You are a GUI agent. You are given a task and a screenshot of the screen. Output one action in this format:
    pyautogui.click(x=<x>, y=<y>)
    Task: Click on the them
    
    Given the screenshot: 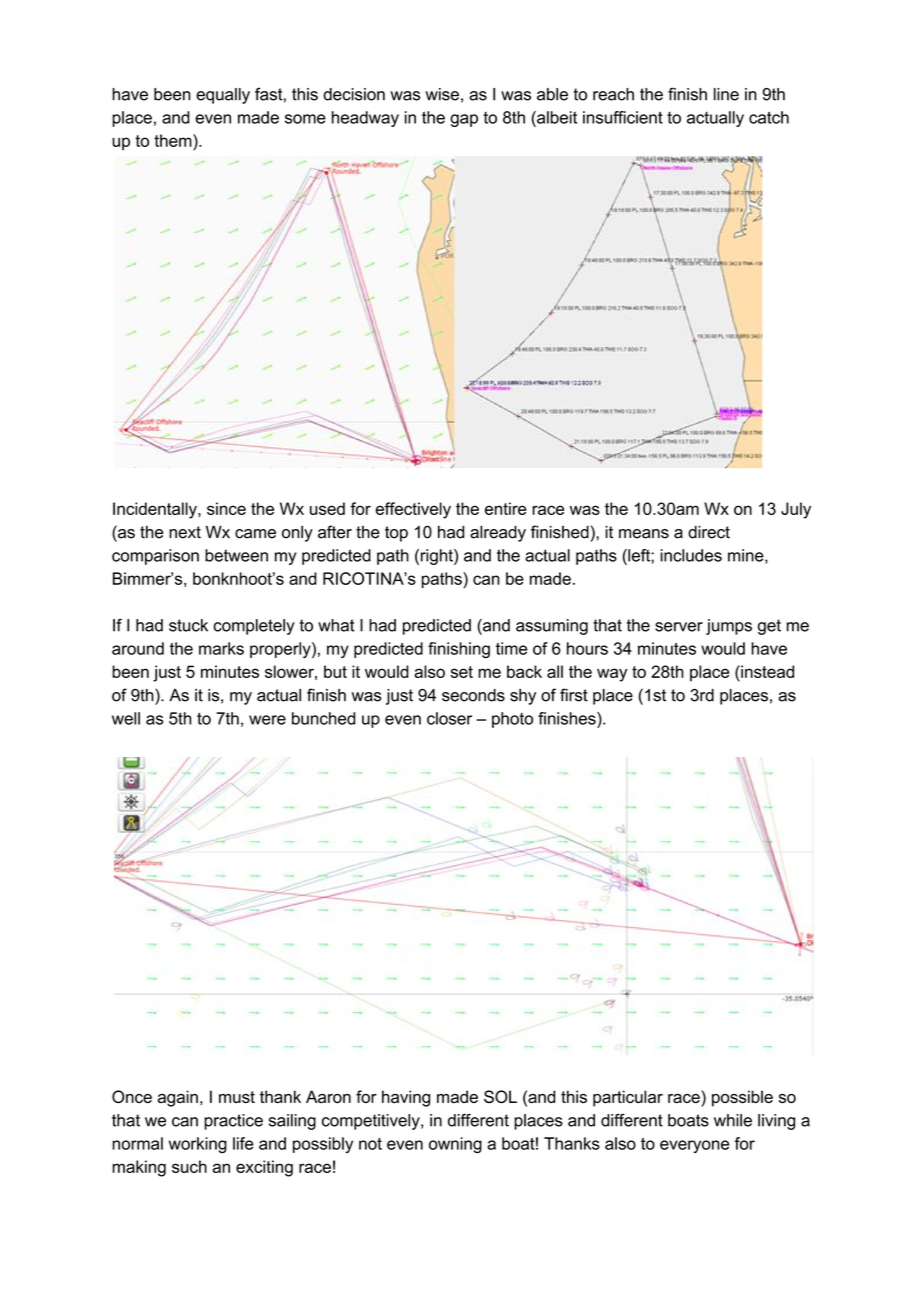 What is the action you would take?
    pyautogui.click(x=174, y=140)
